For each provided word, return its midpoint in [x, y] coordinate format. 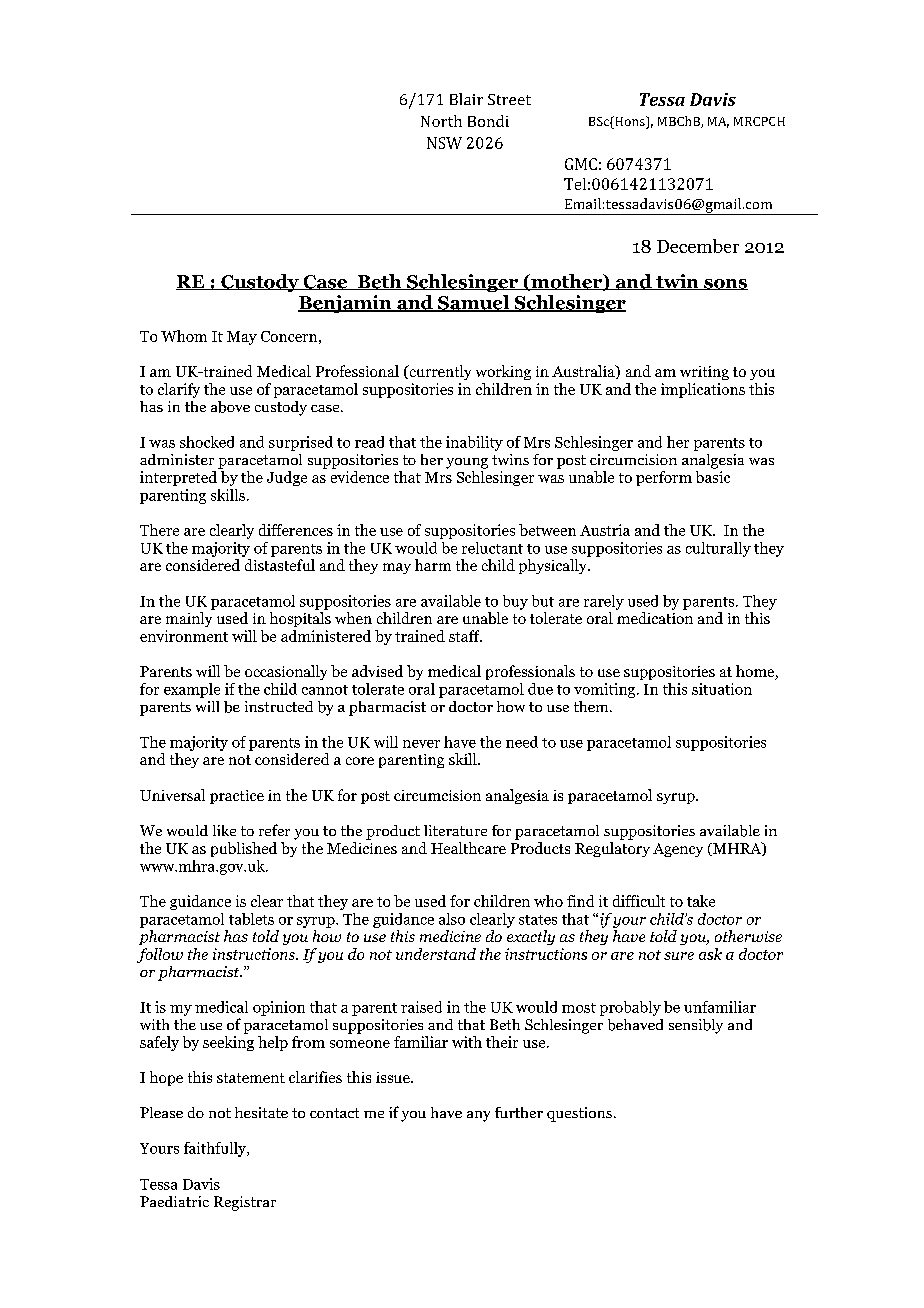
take [701, 901]
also [452, 919]
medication [655, 618]
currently [439, 372]
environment [184, 636]
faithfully [216, 1149]
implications [703, 390]
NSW [444, 143]
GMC [581, 164]
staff [465, 636]
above [230, 407]
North [441, 121]
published [244, 849]
